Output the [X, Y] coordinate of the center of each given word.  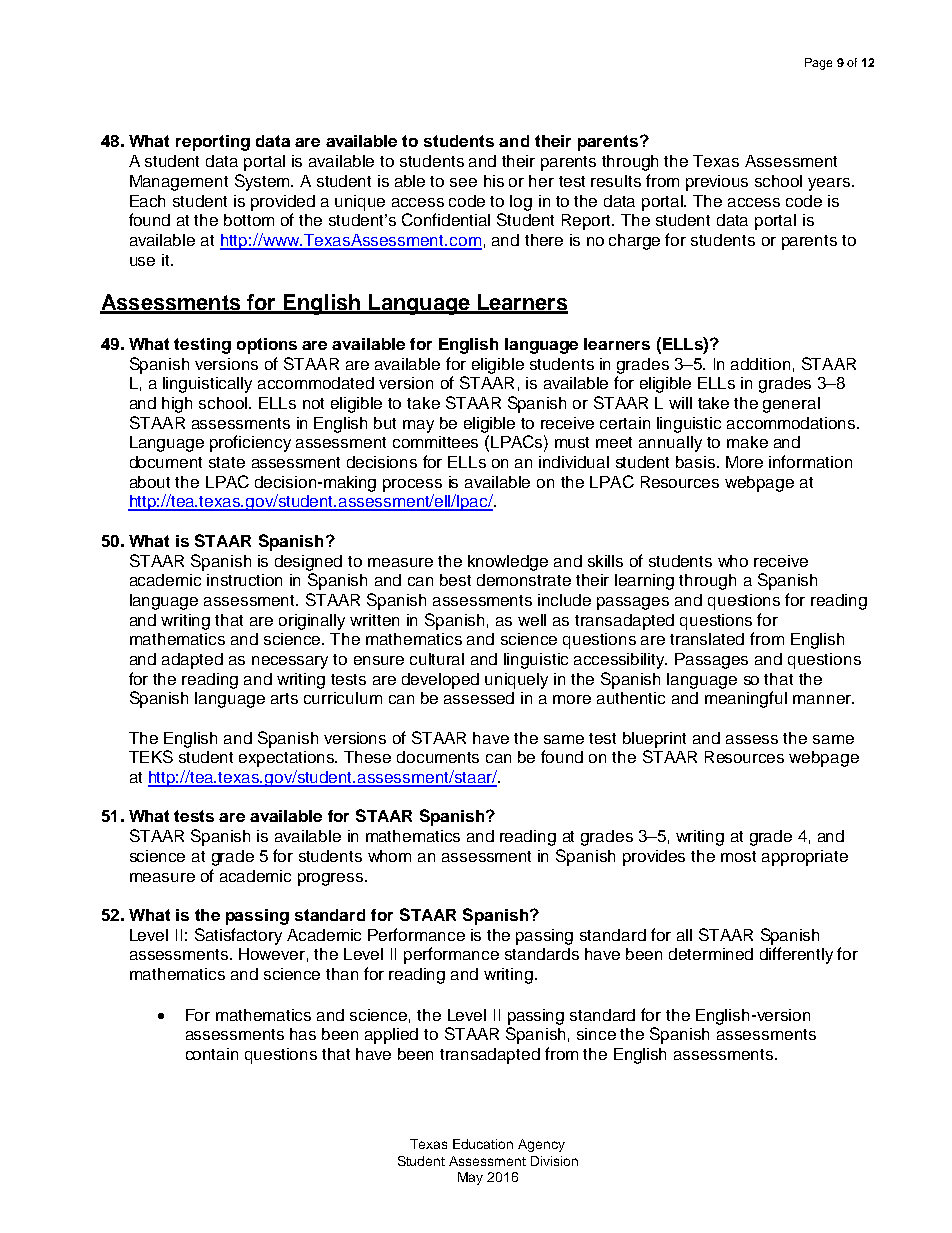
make [747, 442]
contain [212, 1054]
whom [389, 856]
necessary [290, 662]
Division [554, 1161]
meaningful [746, 699]
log [521, 203]
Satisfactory [238, 936]
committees [435, 442]
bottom [249, 220]
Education [483, 1144]
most [738, 856]
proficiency [250, 443]
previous [717, 183]
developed [440, 681]
